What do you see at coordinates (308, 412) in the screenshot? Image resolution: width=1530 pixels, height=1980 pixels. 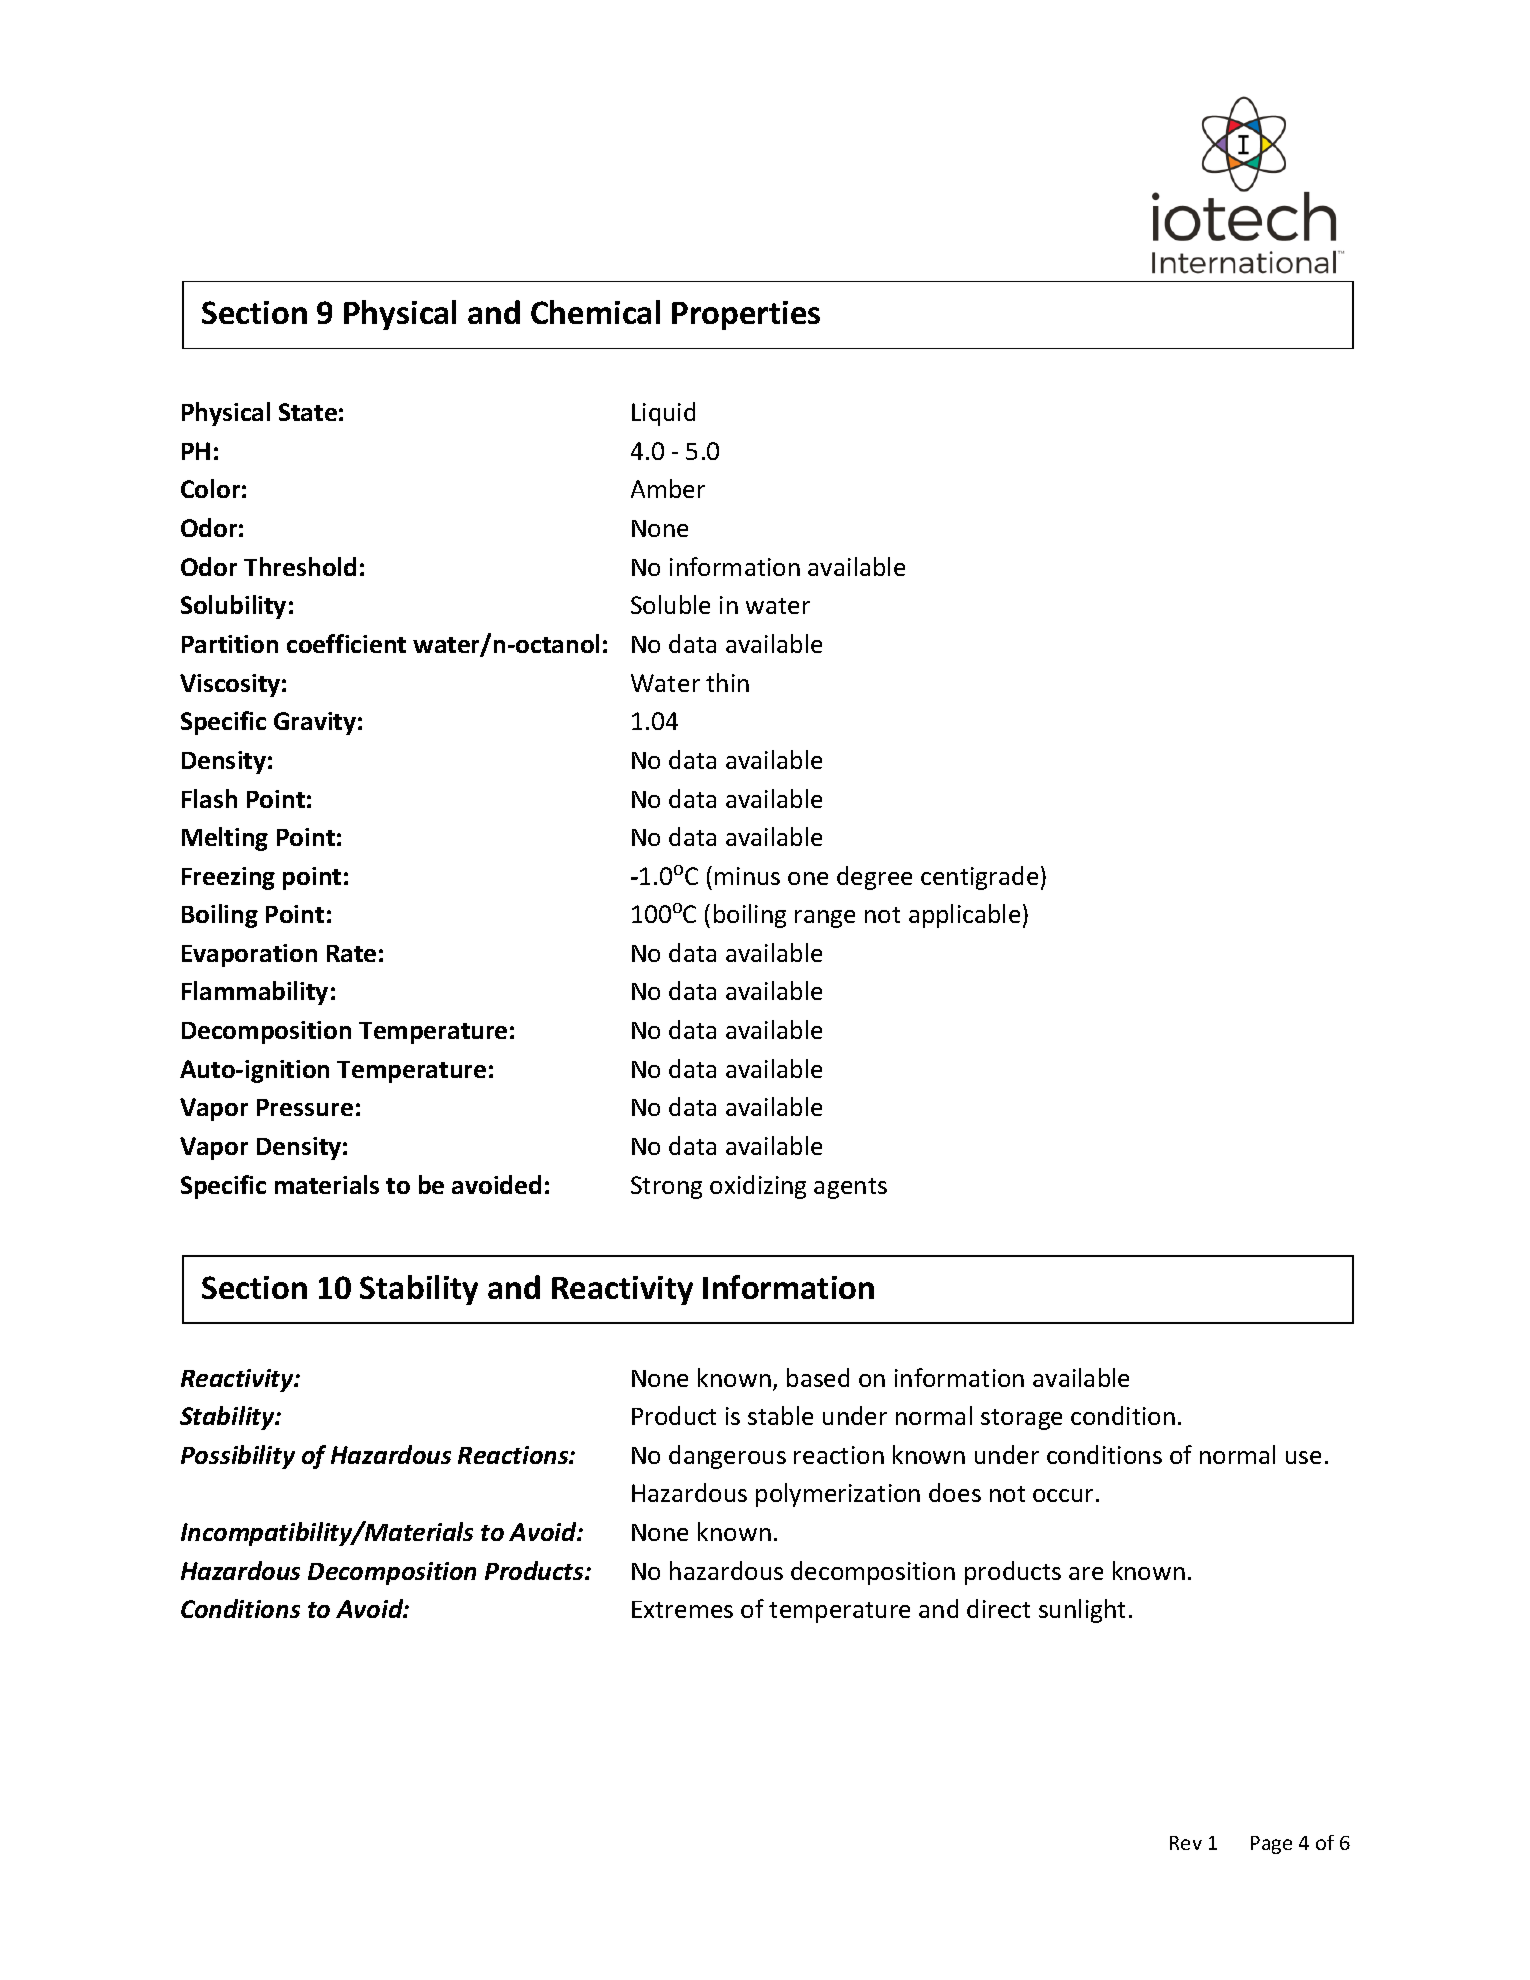 I see `State` at bounding box center [308, 412].
